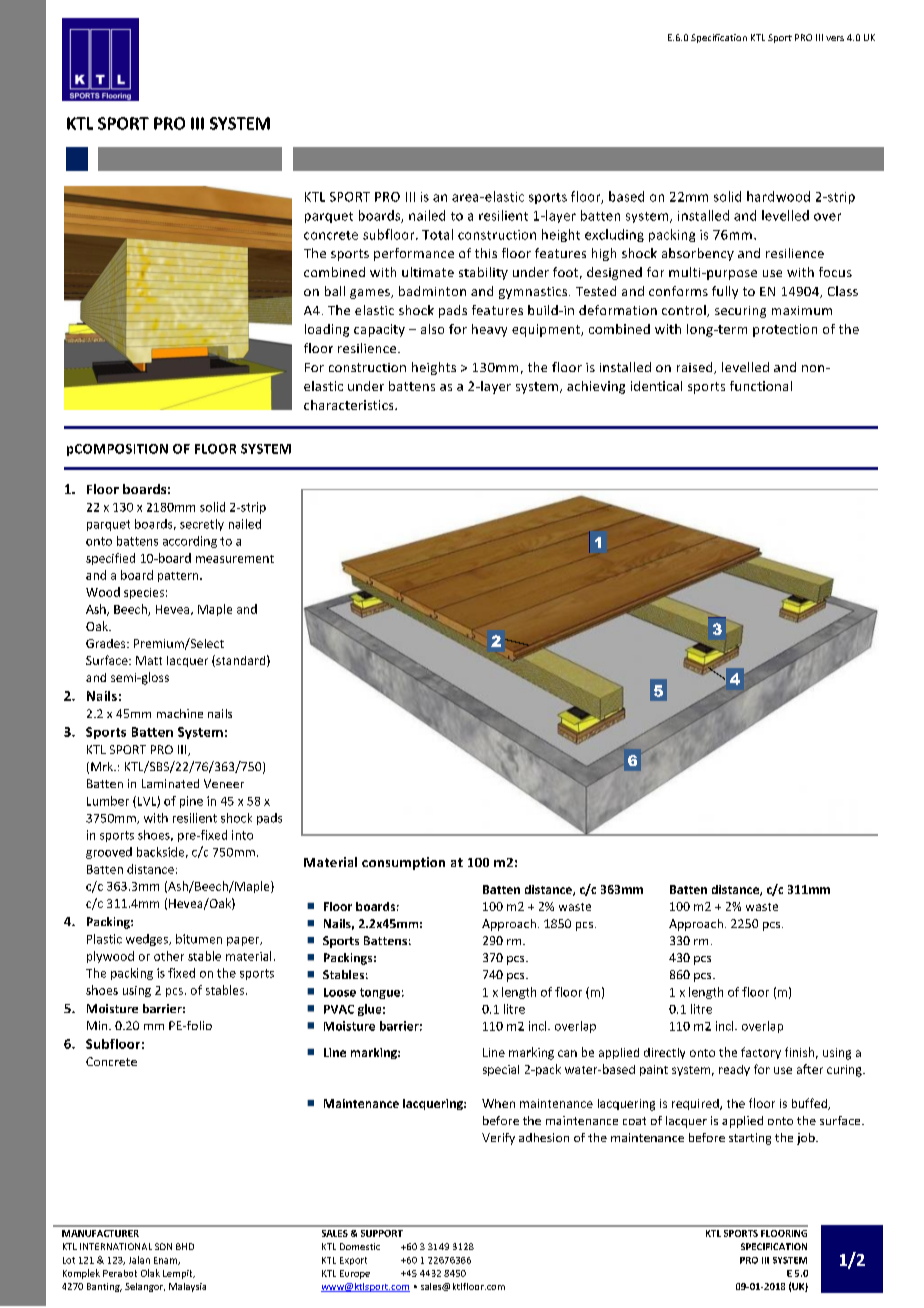 The width and height of the page is (924, 1308). Describe the element at coordinates (761, 1053) in the page. I see `factory` at that location.
